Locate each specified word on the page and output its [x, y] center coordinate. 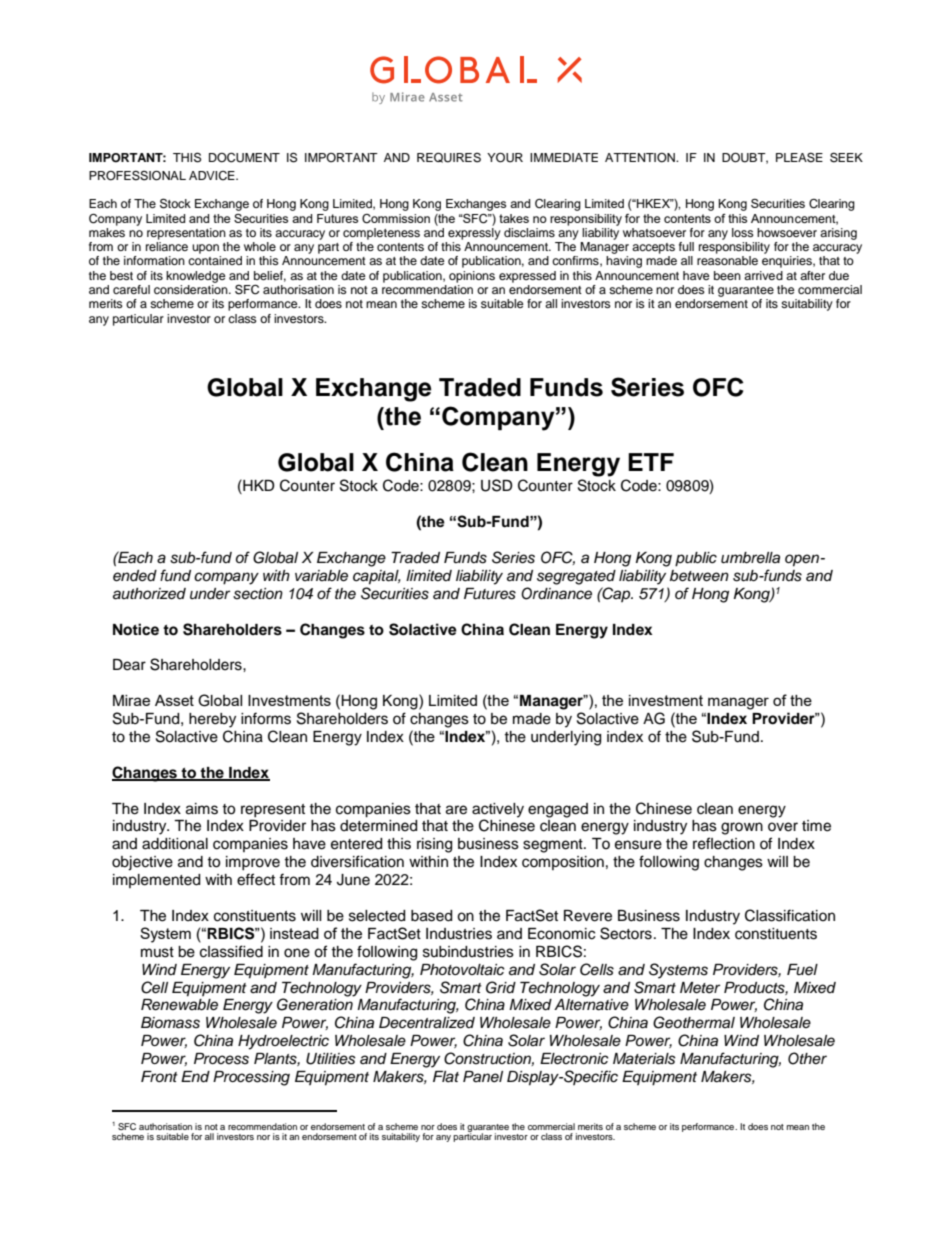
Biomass [170, 1023]
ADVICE [213, 176]
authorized [149, 594]
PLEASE [799, 157]
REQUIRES [449, 158]
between [699, 576]
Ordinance [556, 593]
